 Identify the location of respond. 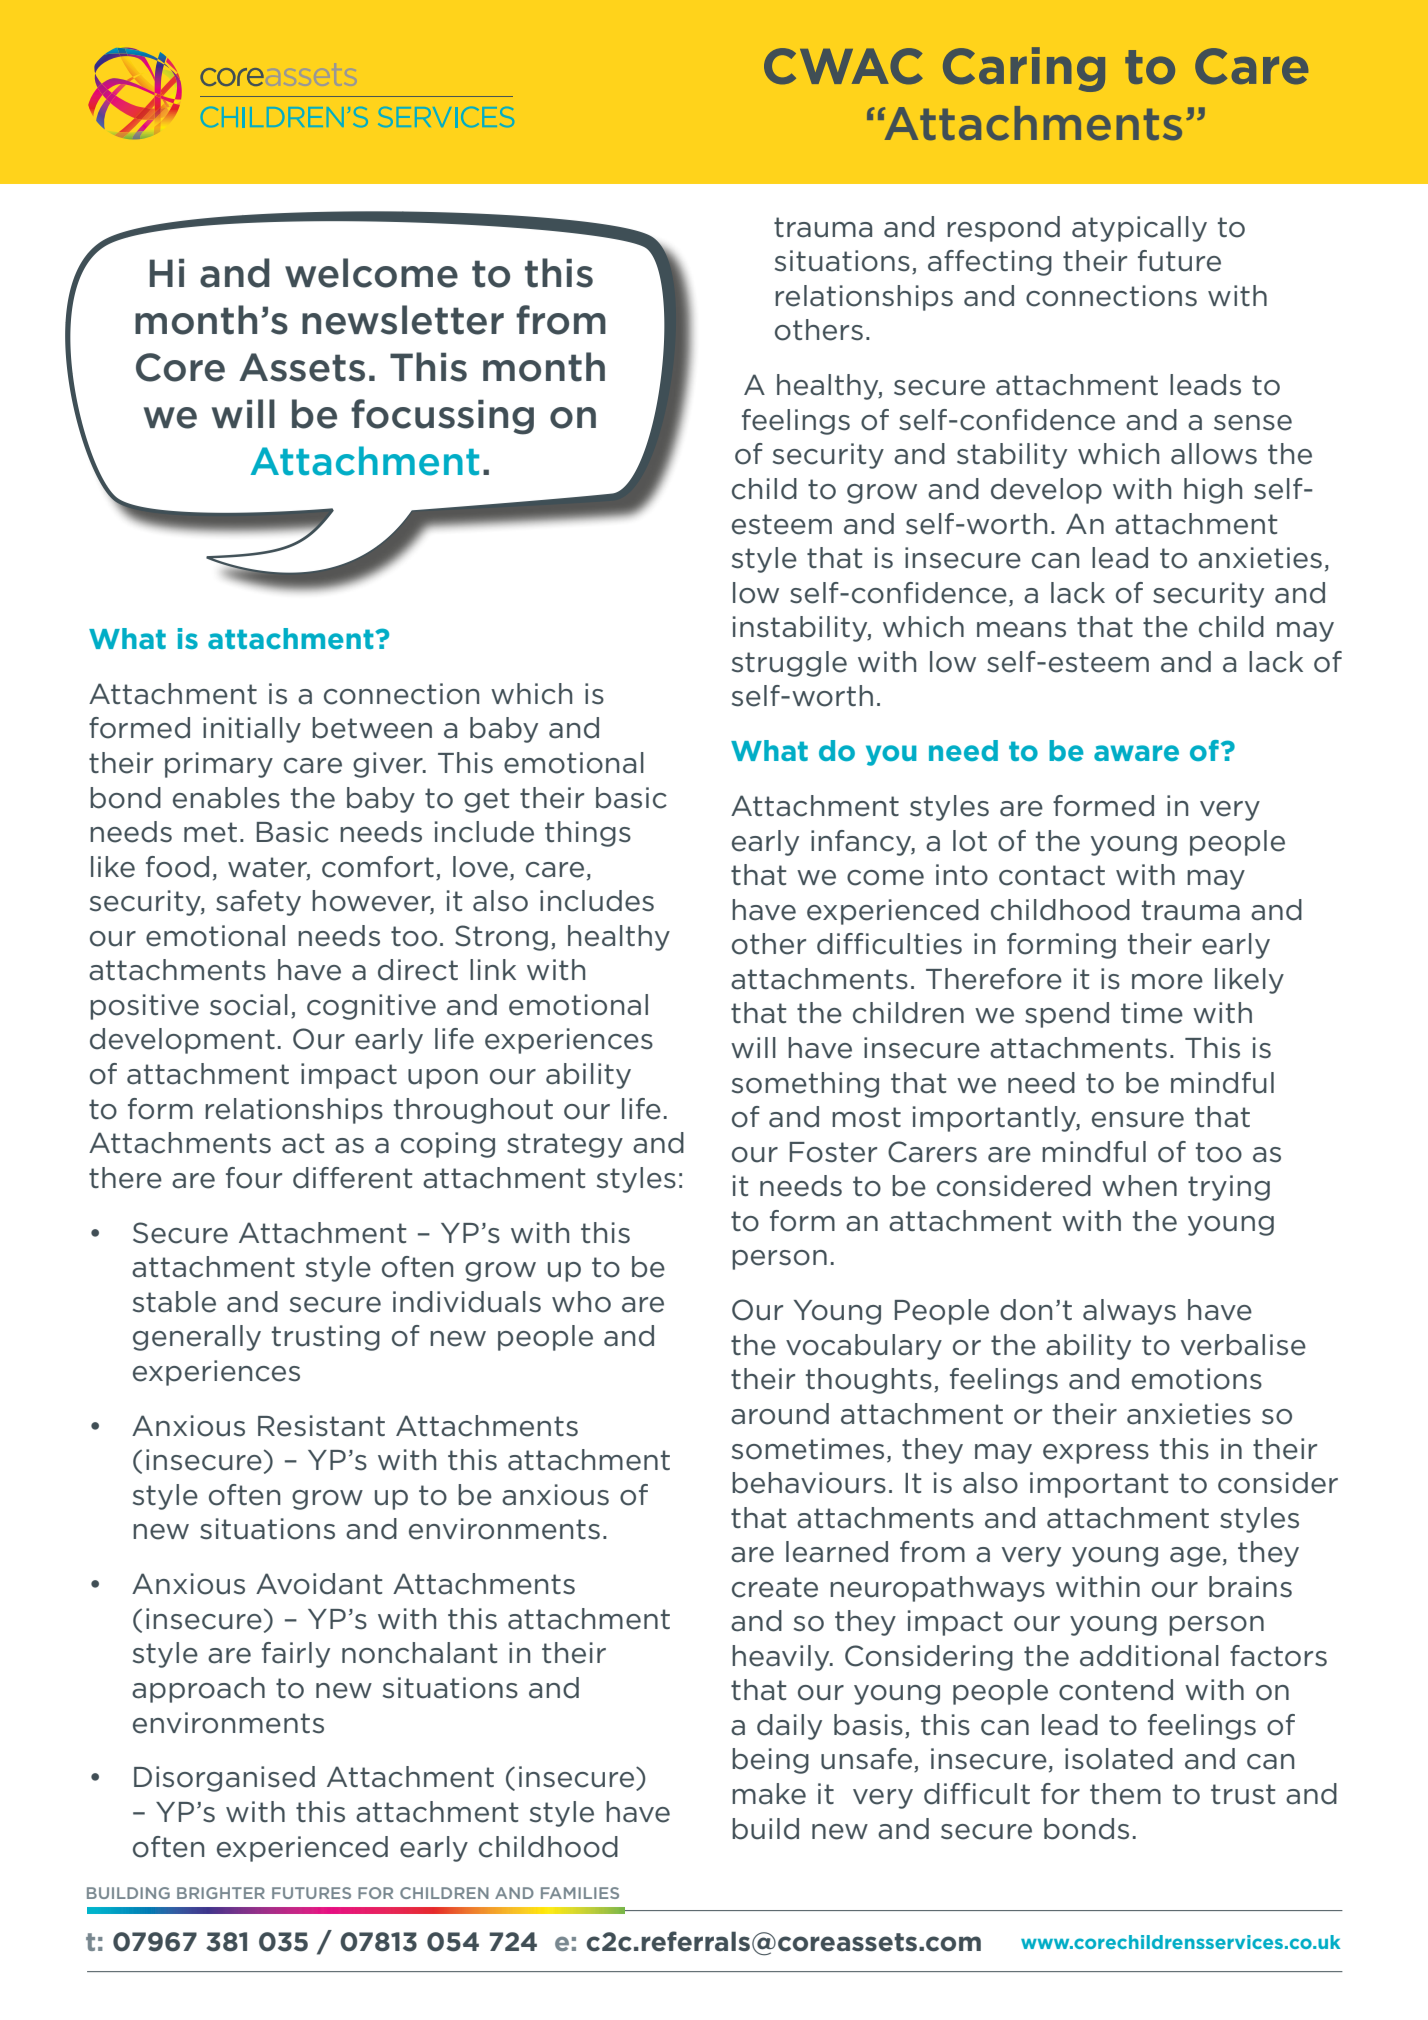
(1003, 229).
